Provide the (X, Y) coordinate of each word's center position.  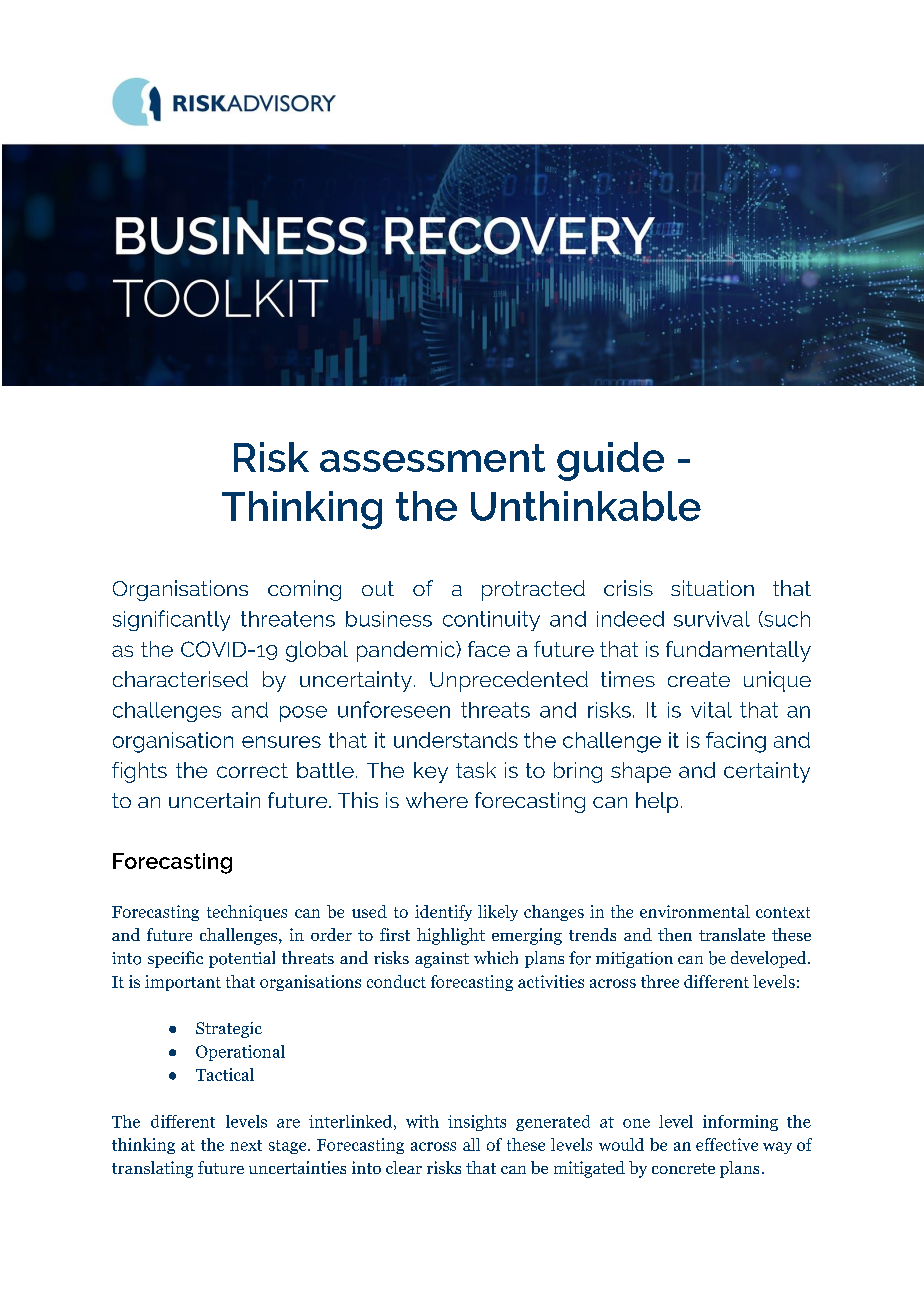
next (246, 1145)
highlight (451, 936)
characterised (180, 679)
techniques (247, 913)
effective (727, 1144)
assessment (432, 458)
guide (610, 461)
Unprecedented (509, 681)
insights (477, 1123)
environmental (695, 911)
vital (711, 710)
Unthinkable (586, 506)
